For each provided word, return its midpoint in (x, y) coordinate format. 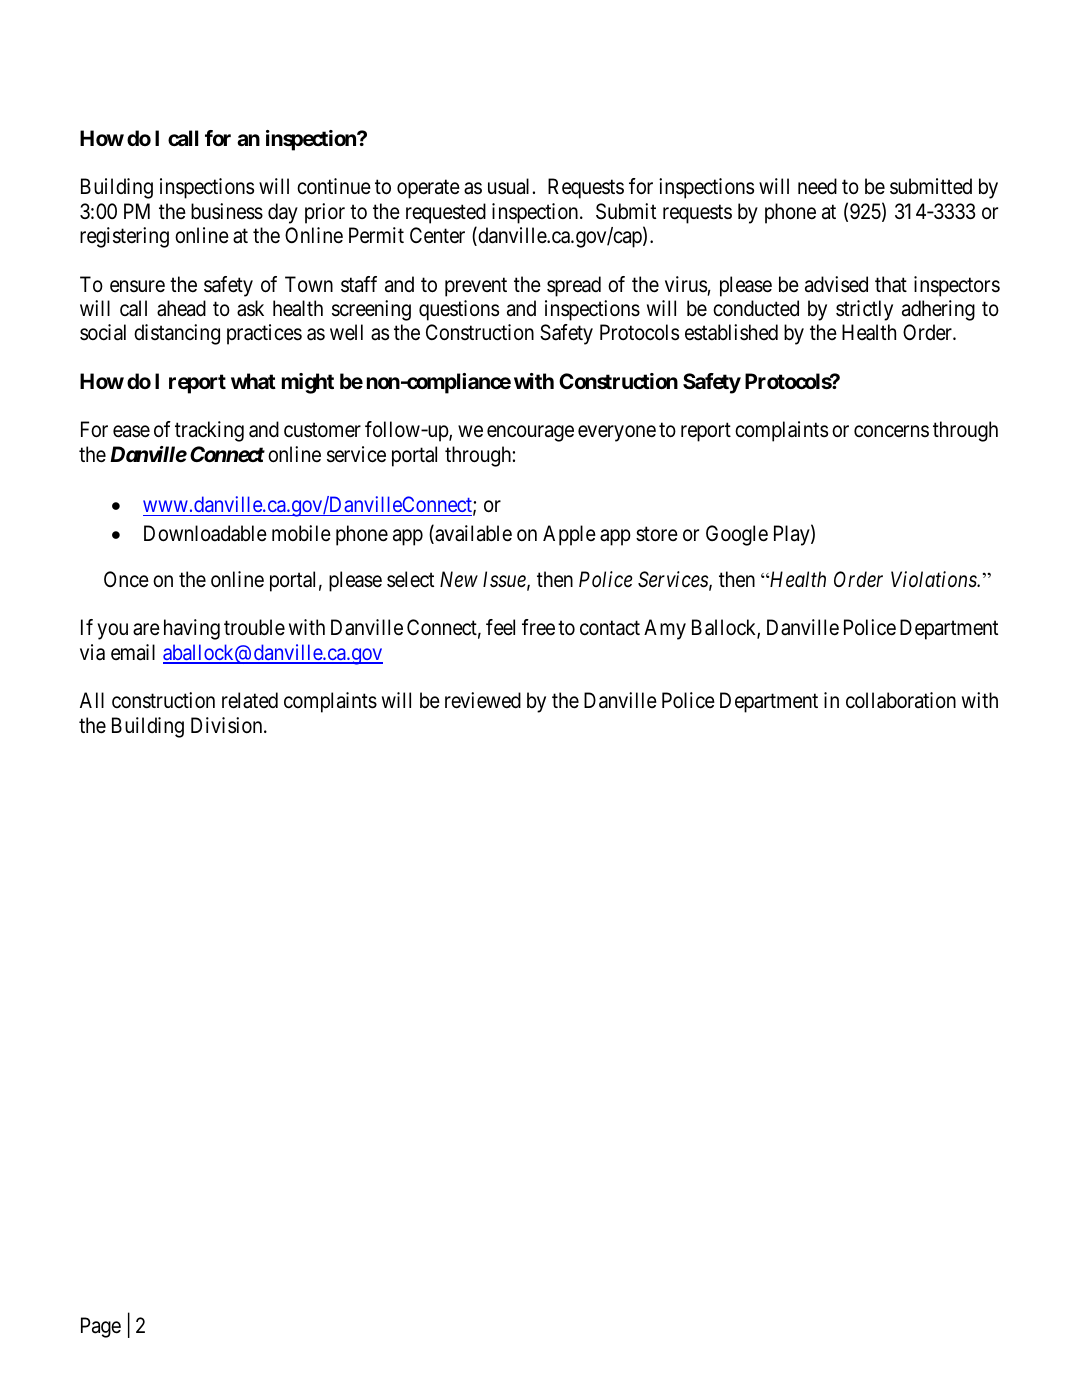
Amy (665, 629)
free (538, 627)
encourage (530, 434)
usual (508, 186)
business (227, 211)
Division (228, 725)
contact (610, 628)
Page (101, 1327)
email (133, 652)
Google (737, 535)
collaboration (901, 700)
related (250, 700)
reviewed (483, 700)
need (817, 186)
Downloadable (205, 533)
